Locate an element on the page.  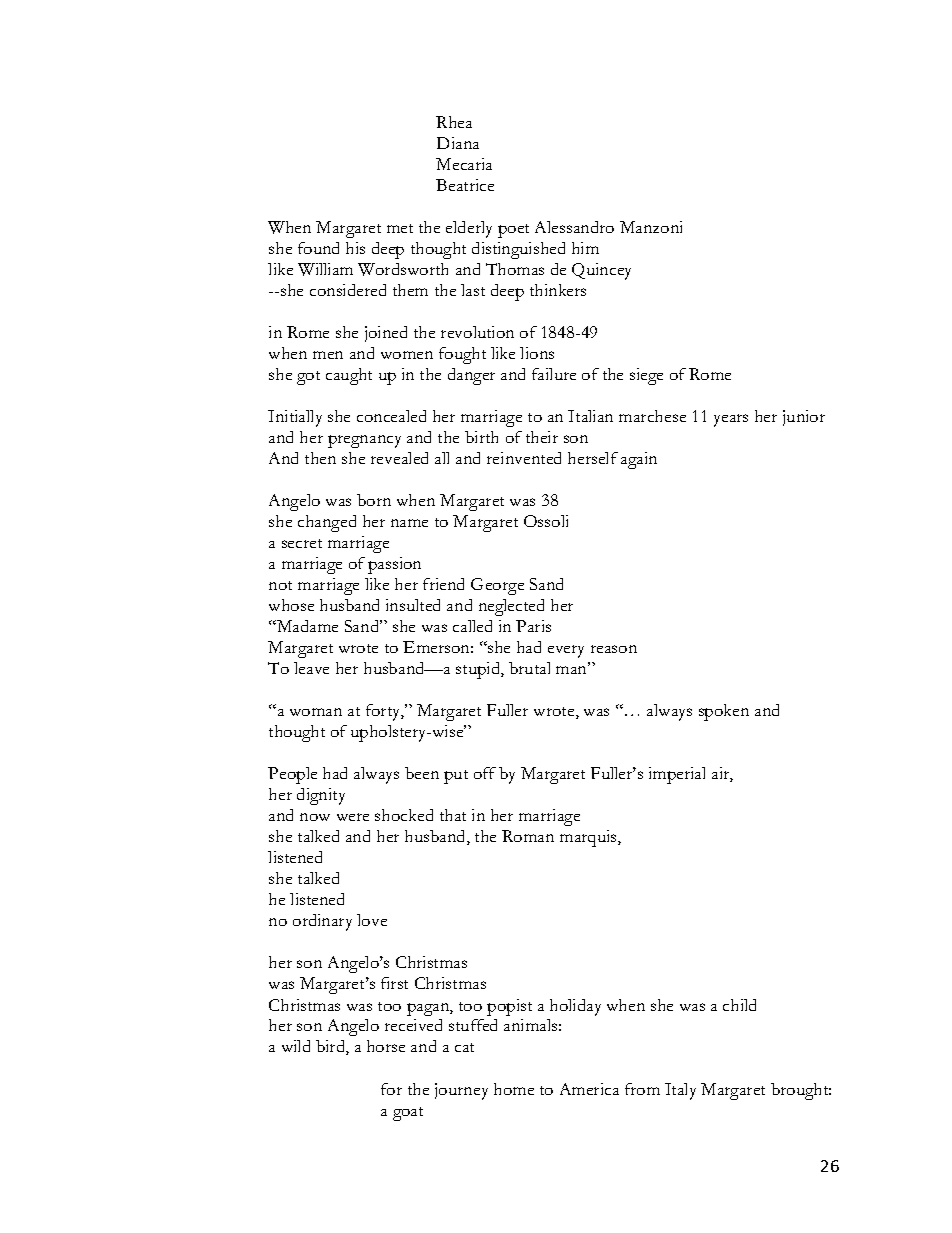
dignity is located at coordinates (321, 796).
